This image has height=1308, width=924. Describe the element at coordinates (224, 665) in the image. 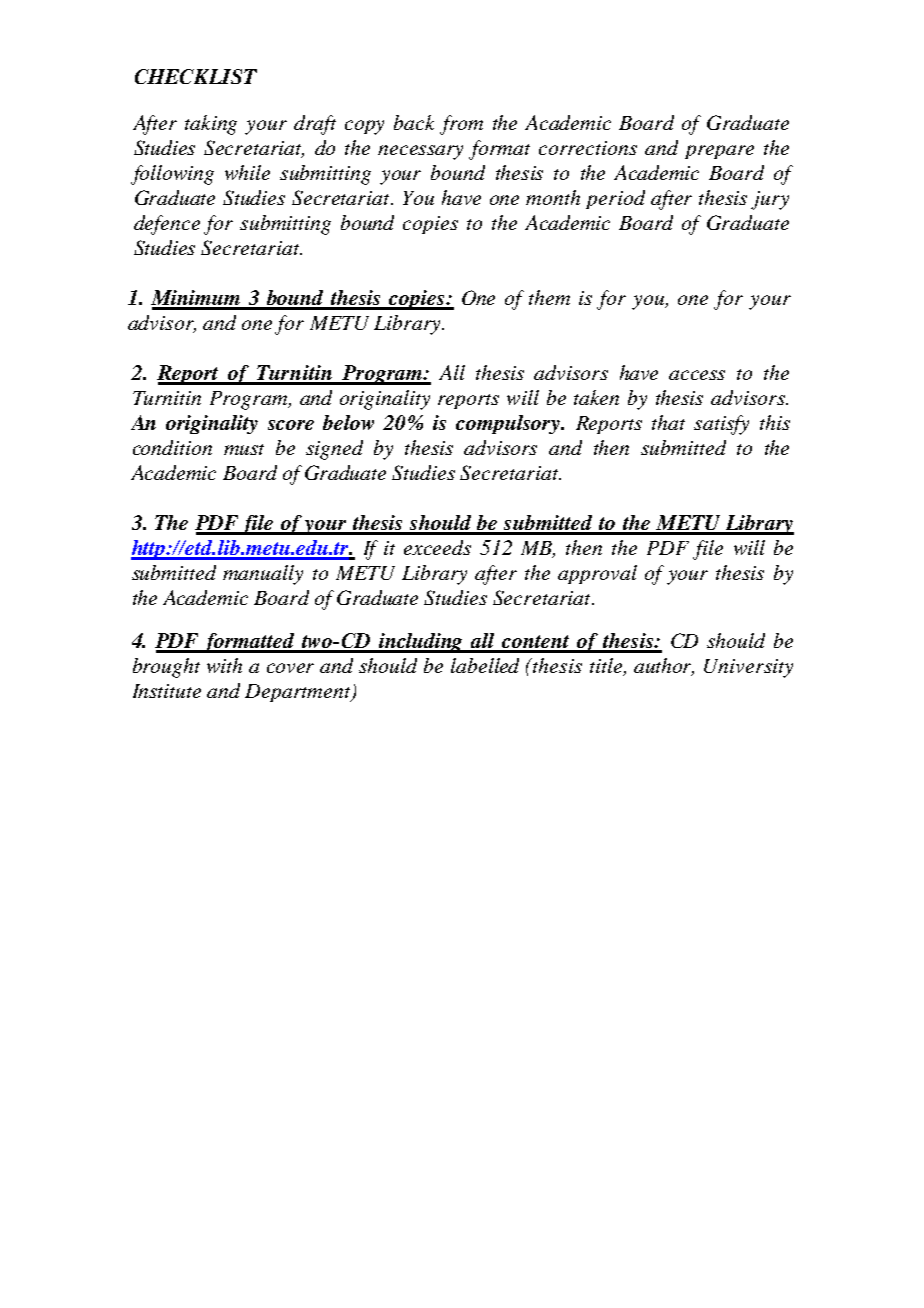

I see `with` at that location.
